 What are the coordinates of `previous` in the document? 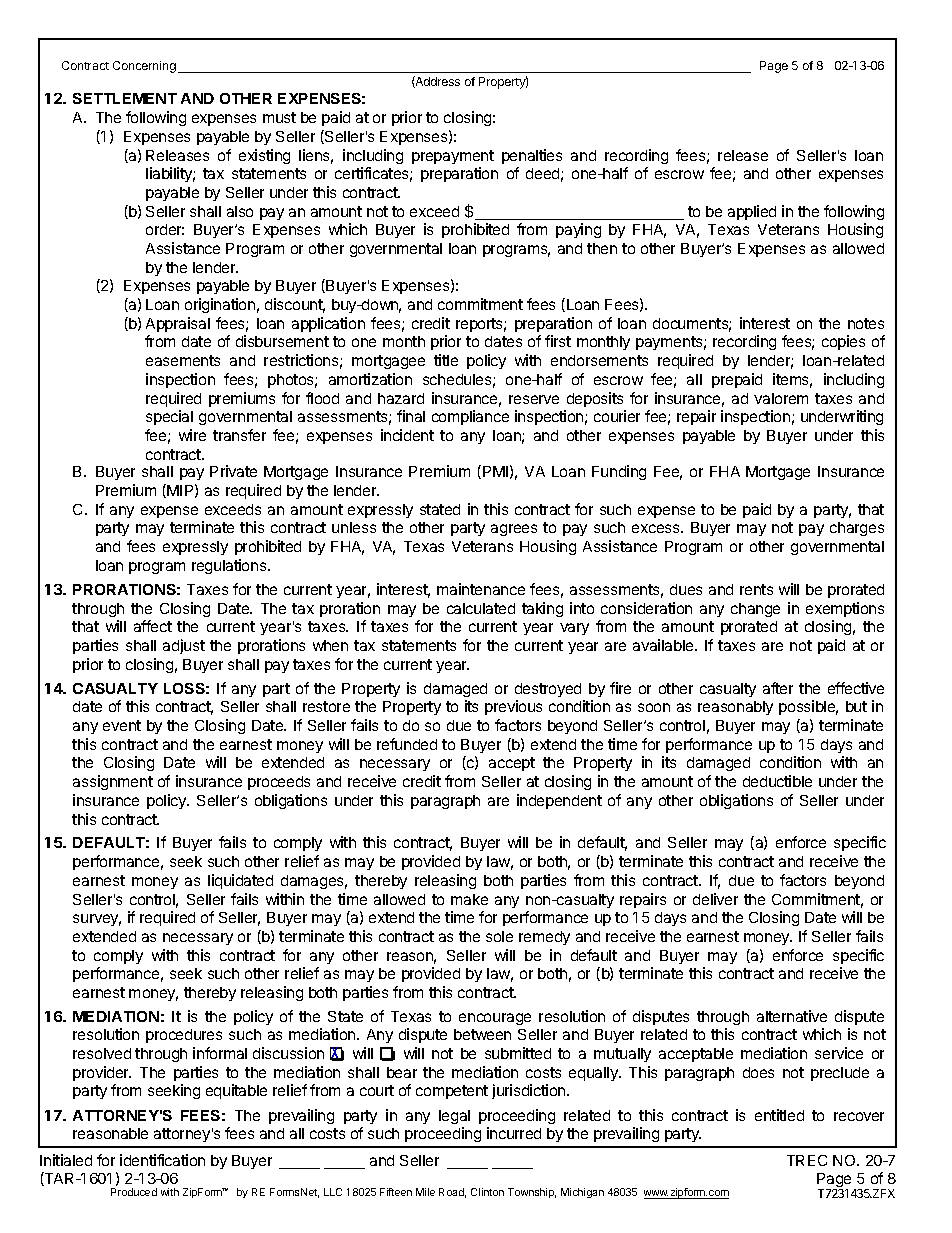 It's located at (513, 707).
